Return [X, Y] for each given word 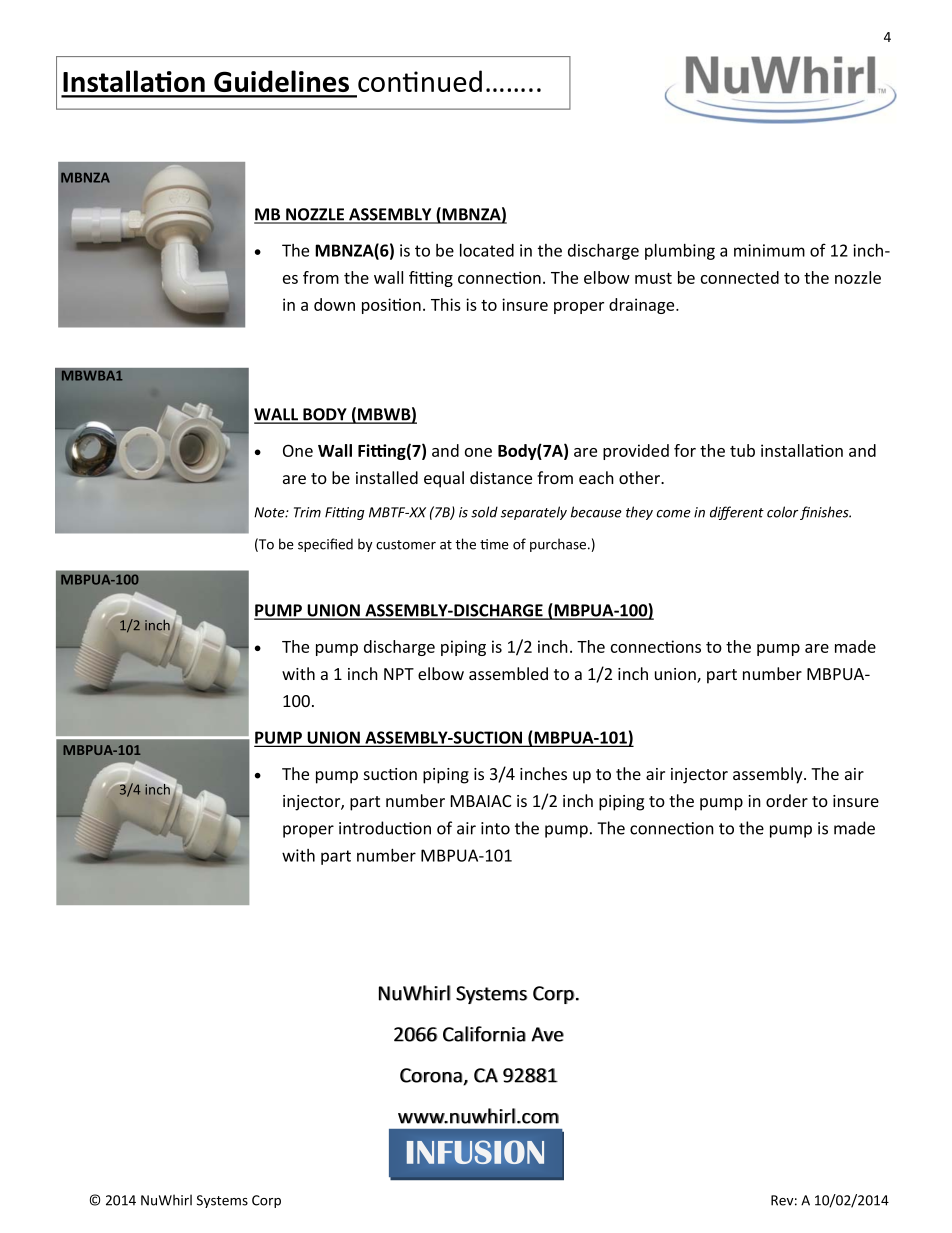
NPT [399, 674]
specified [325, 545]
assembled [508, 673]
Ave [547, 1034]
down [334, 304]
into [495, 828]
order [787, 800]
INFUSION [475, 1152]
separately [534, 513]
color [782, 512]
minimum [769, 250]
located [487, 250]
